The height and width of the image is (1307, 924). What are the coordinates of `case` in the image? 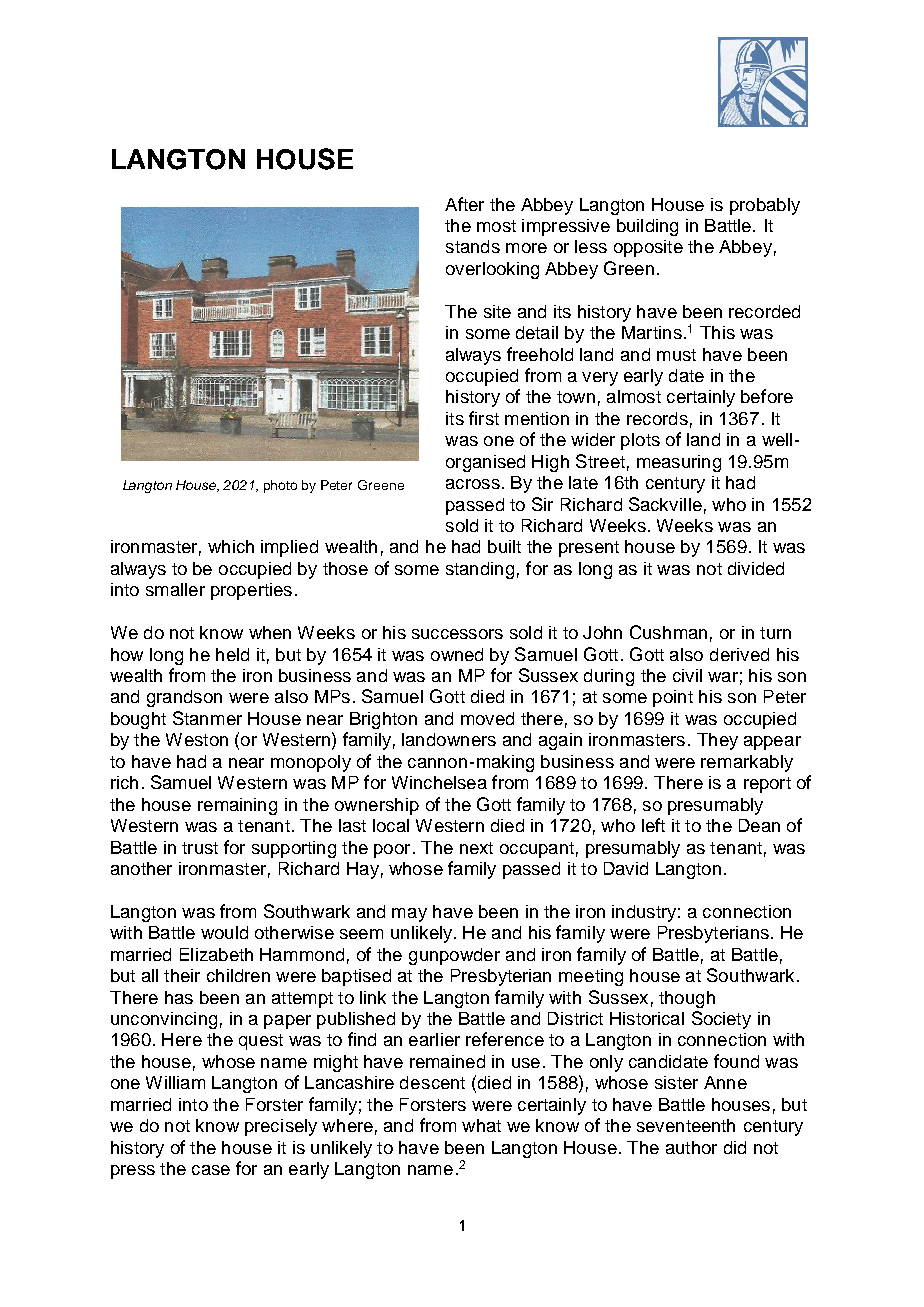 It's located at (211, 1170).
